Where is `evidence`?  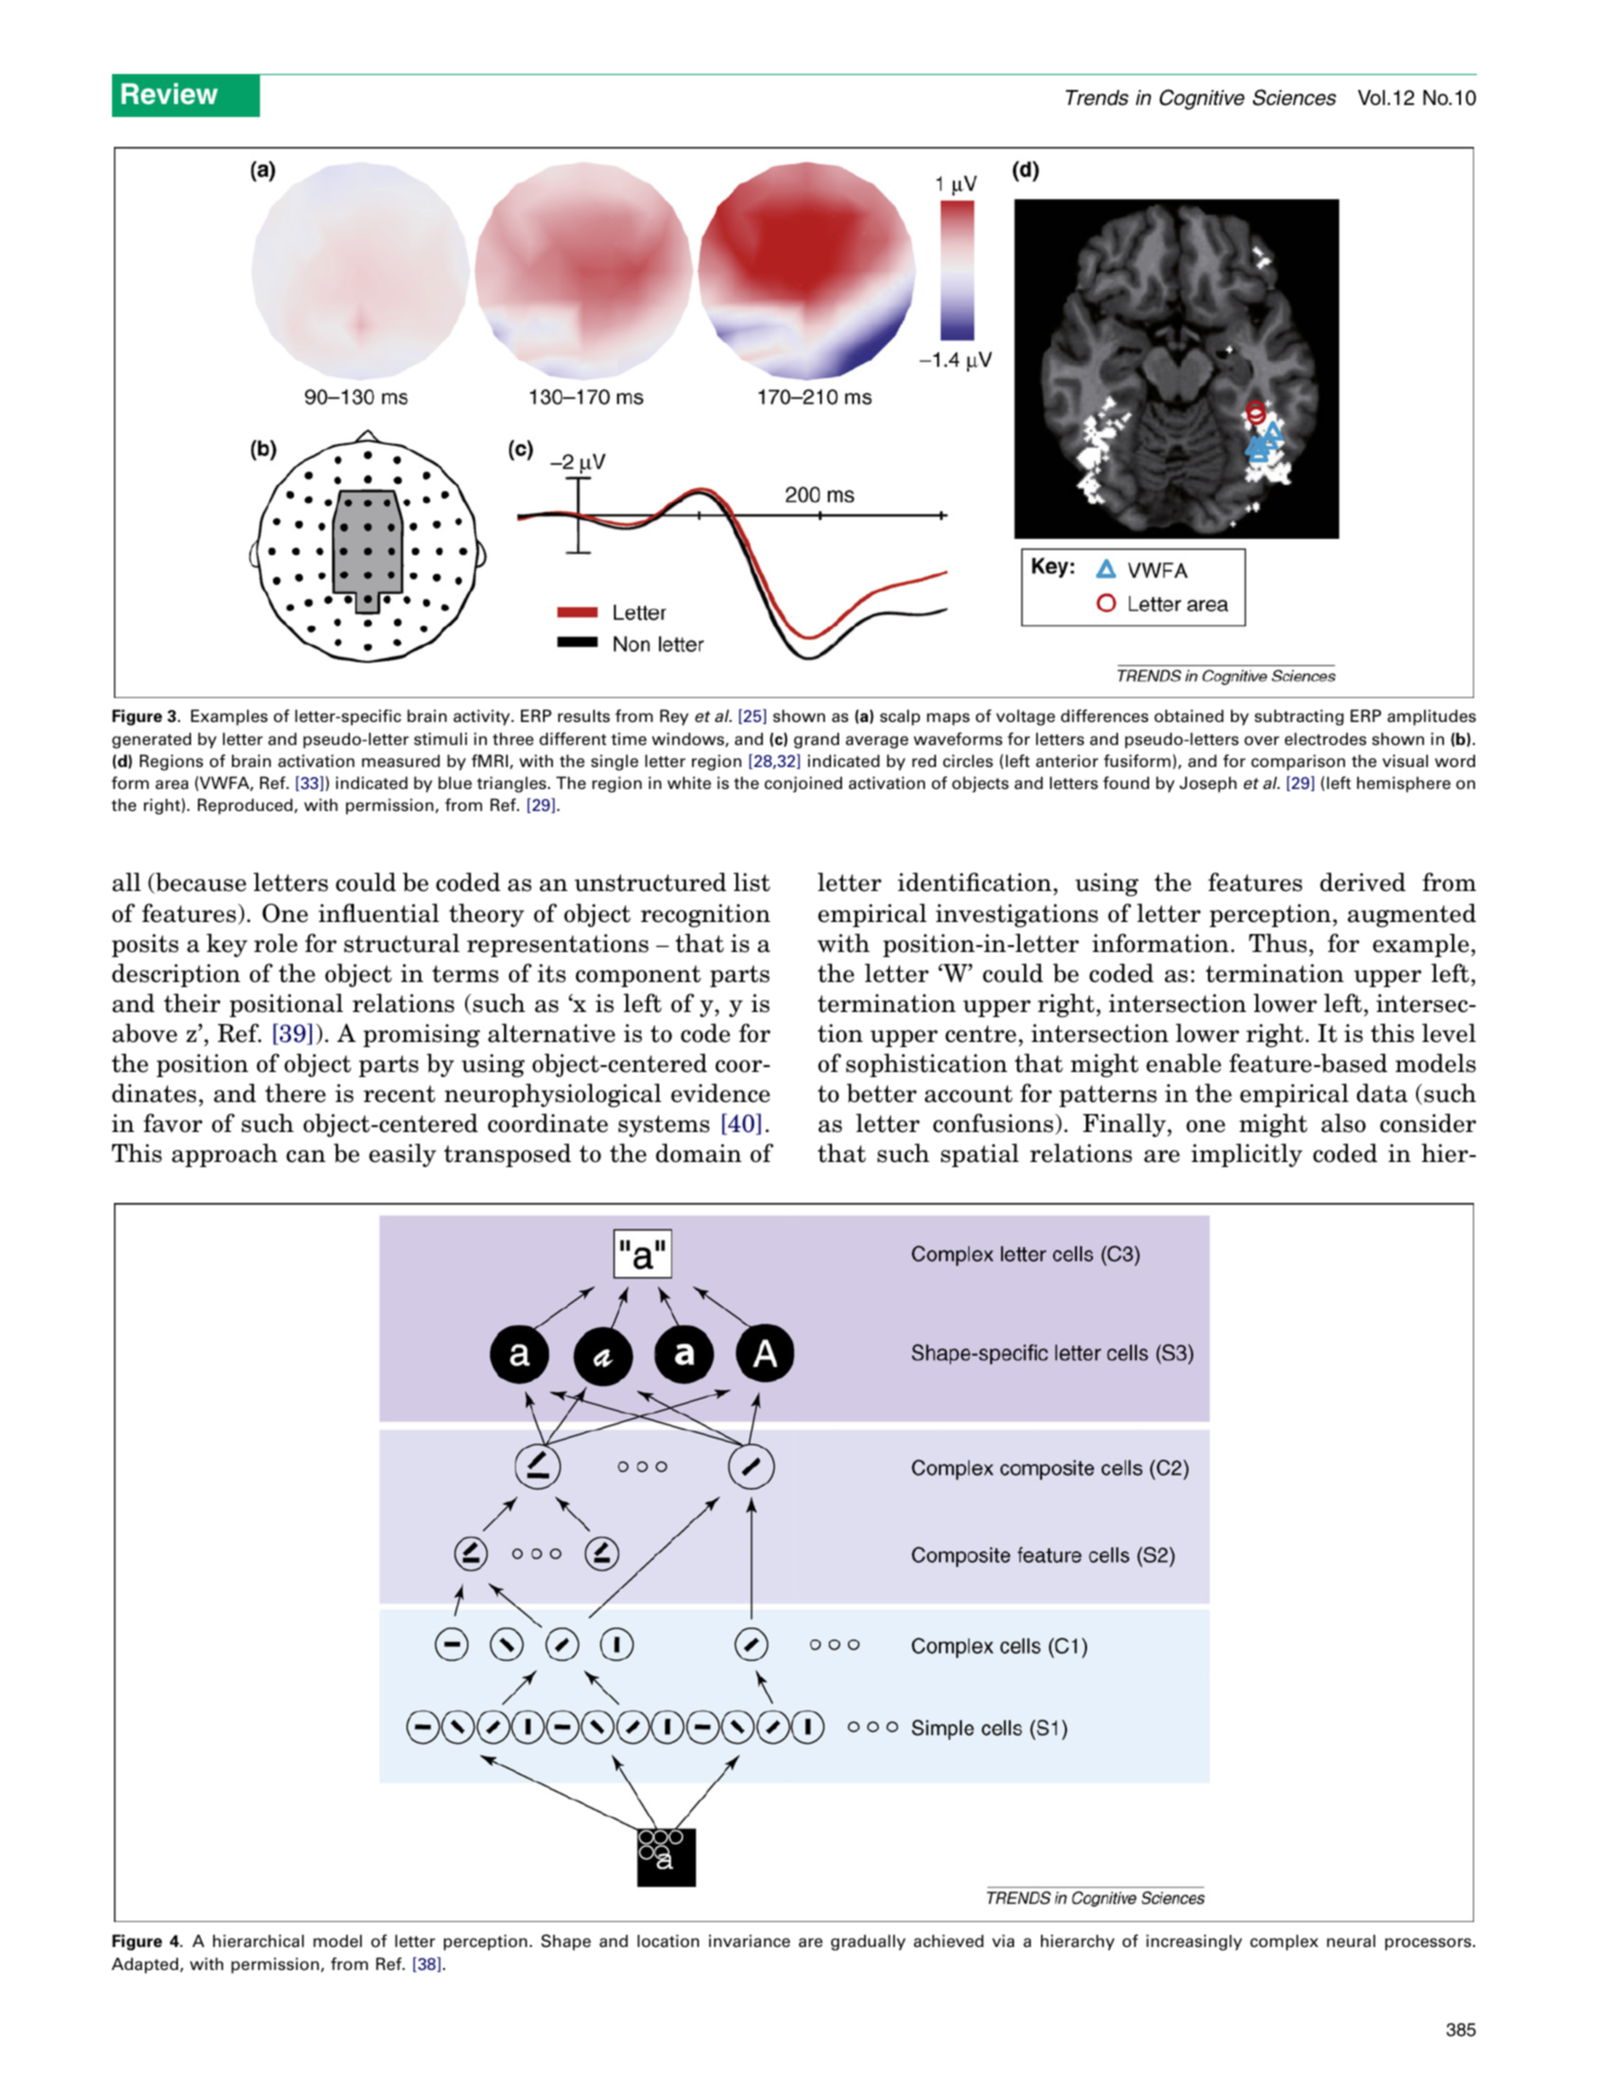
evidence is located at coordinates (720, 1093).
